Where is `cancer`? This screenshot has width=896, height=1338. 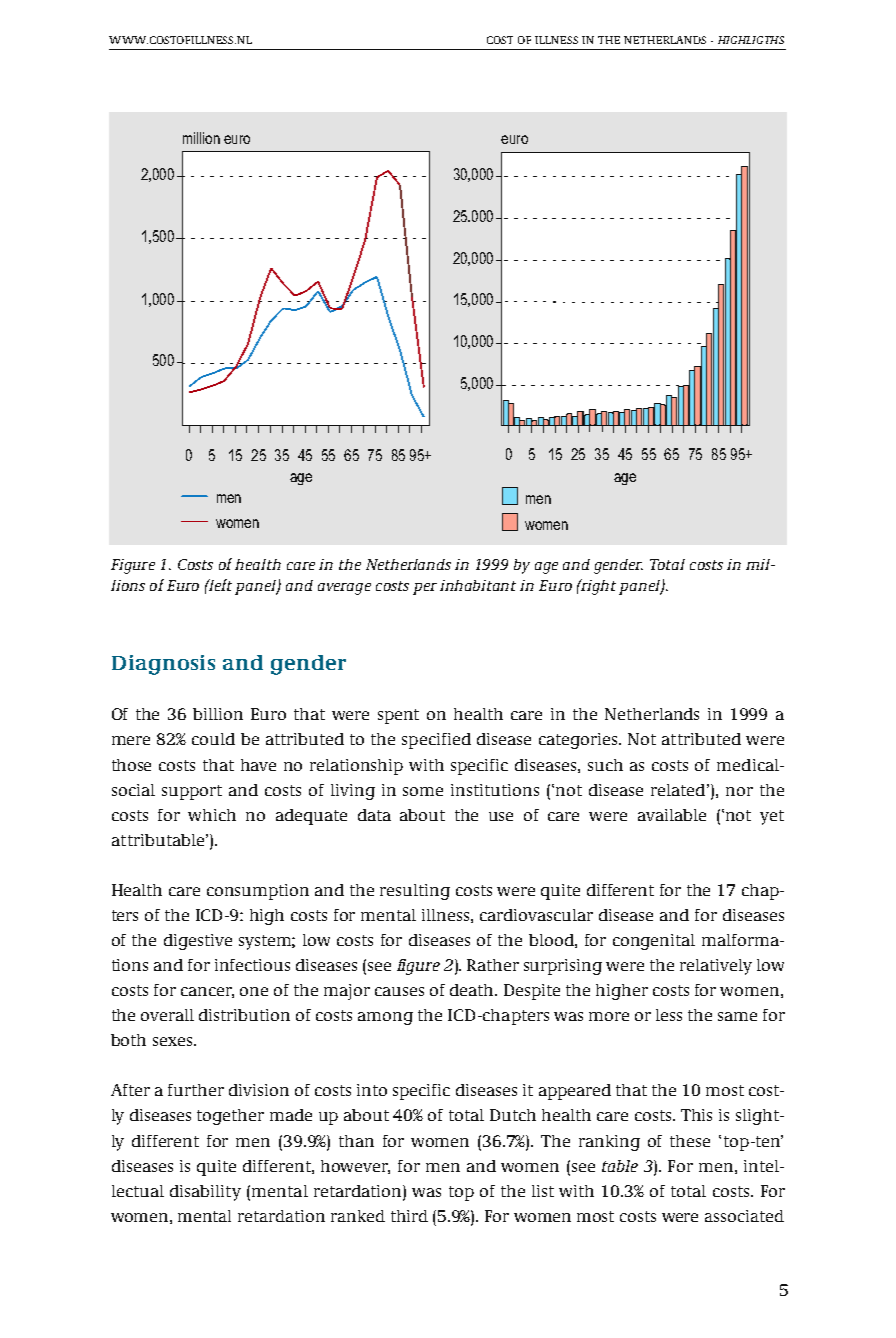
cancer is located at coordinates (207, 992).
